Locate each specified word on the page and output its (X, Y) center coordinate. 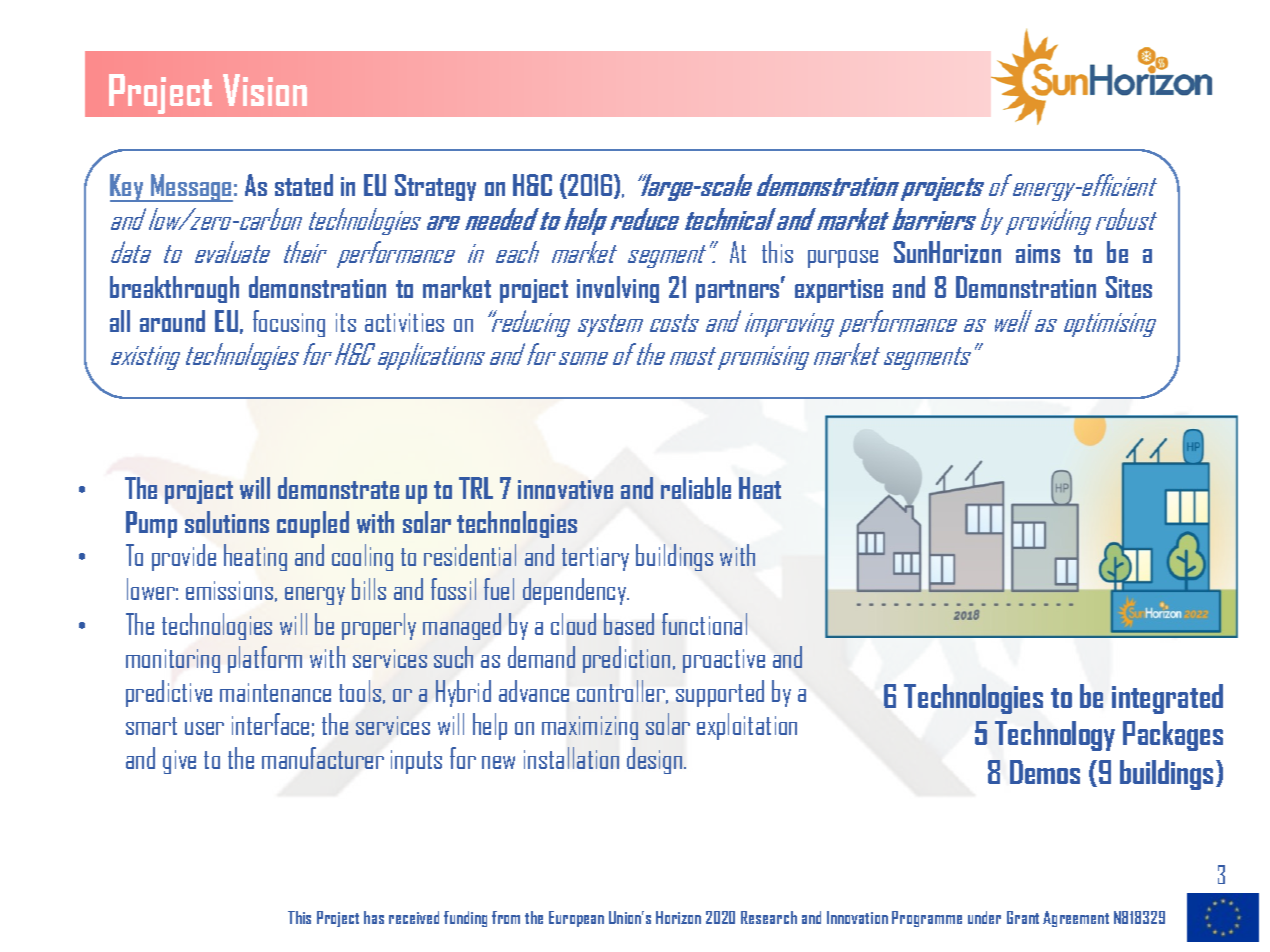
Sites (1129, 287)
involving (618, 289)
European (576, 919)
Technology (1055, 736)
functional (704, 624)
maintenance (275, 692)
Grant (1023, 917)
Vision (265, 90)
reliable (696, 488)
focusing (289, 323)
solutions (227, 522)
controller (622, 692)
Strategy (435, 187)
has (374, 917)
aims (1038, 253)
